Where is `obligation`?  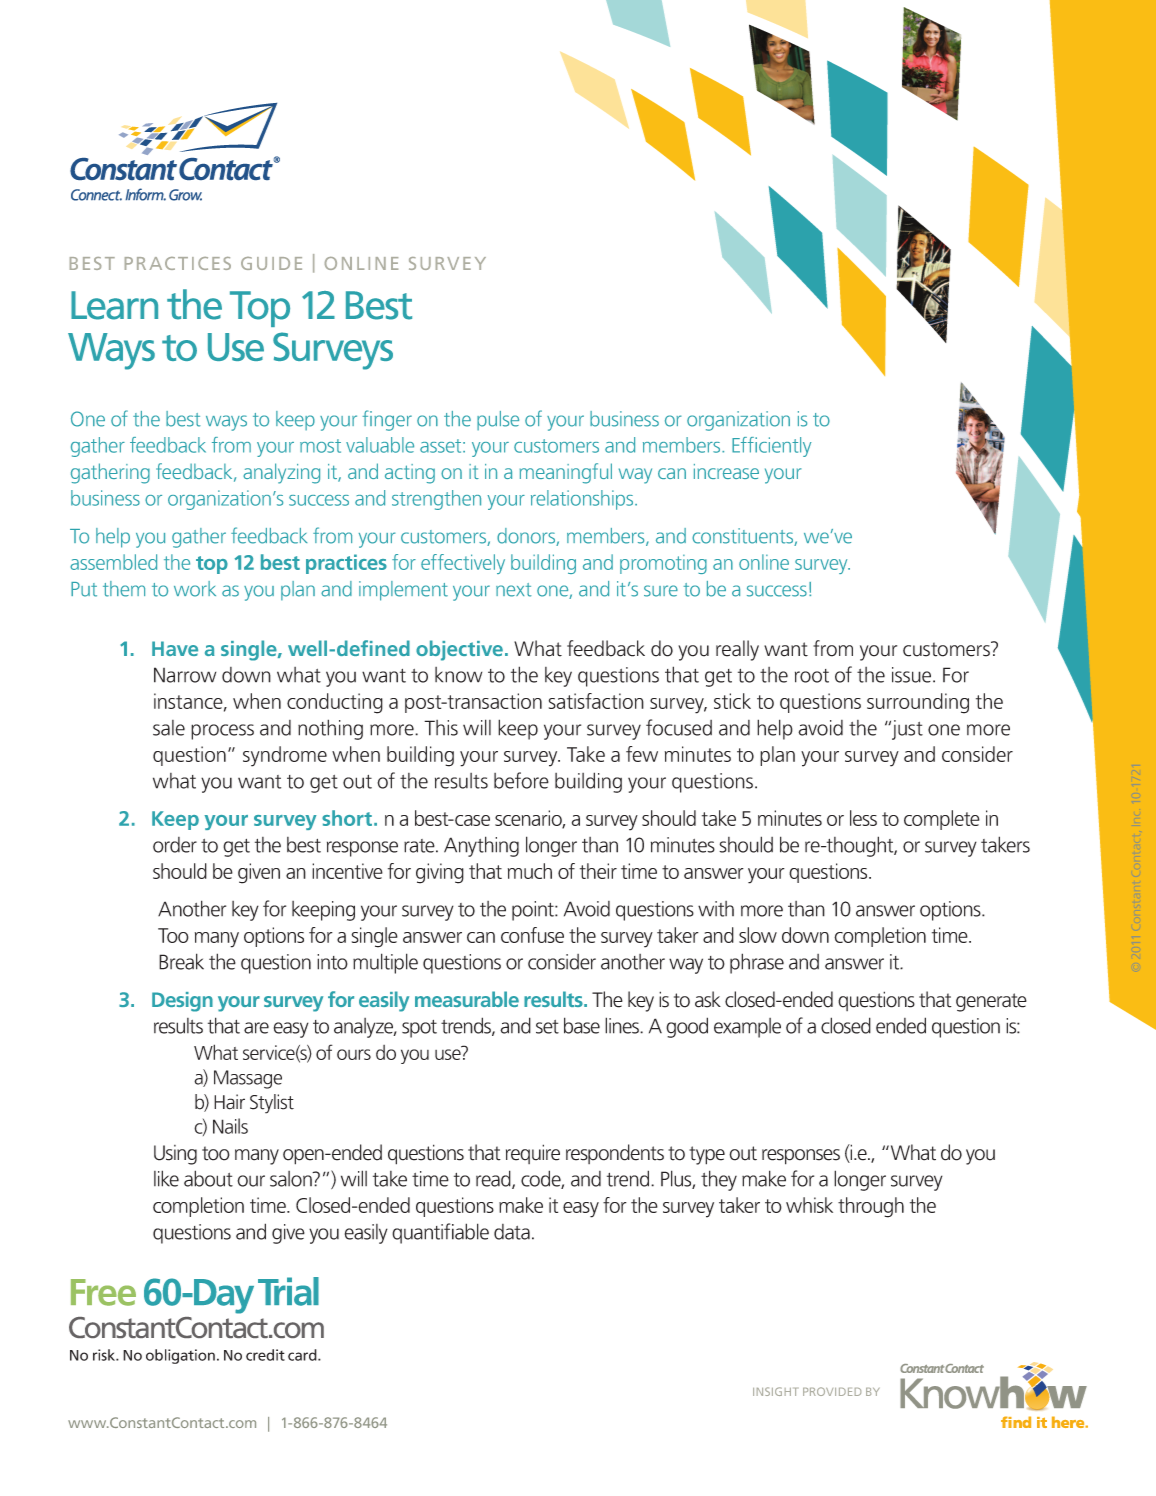 obligation is located at coordinates (180, 1356).
